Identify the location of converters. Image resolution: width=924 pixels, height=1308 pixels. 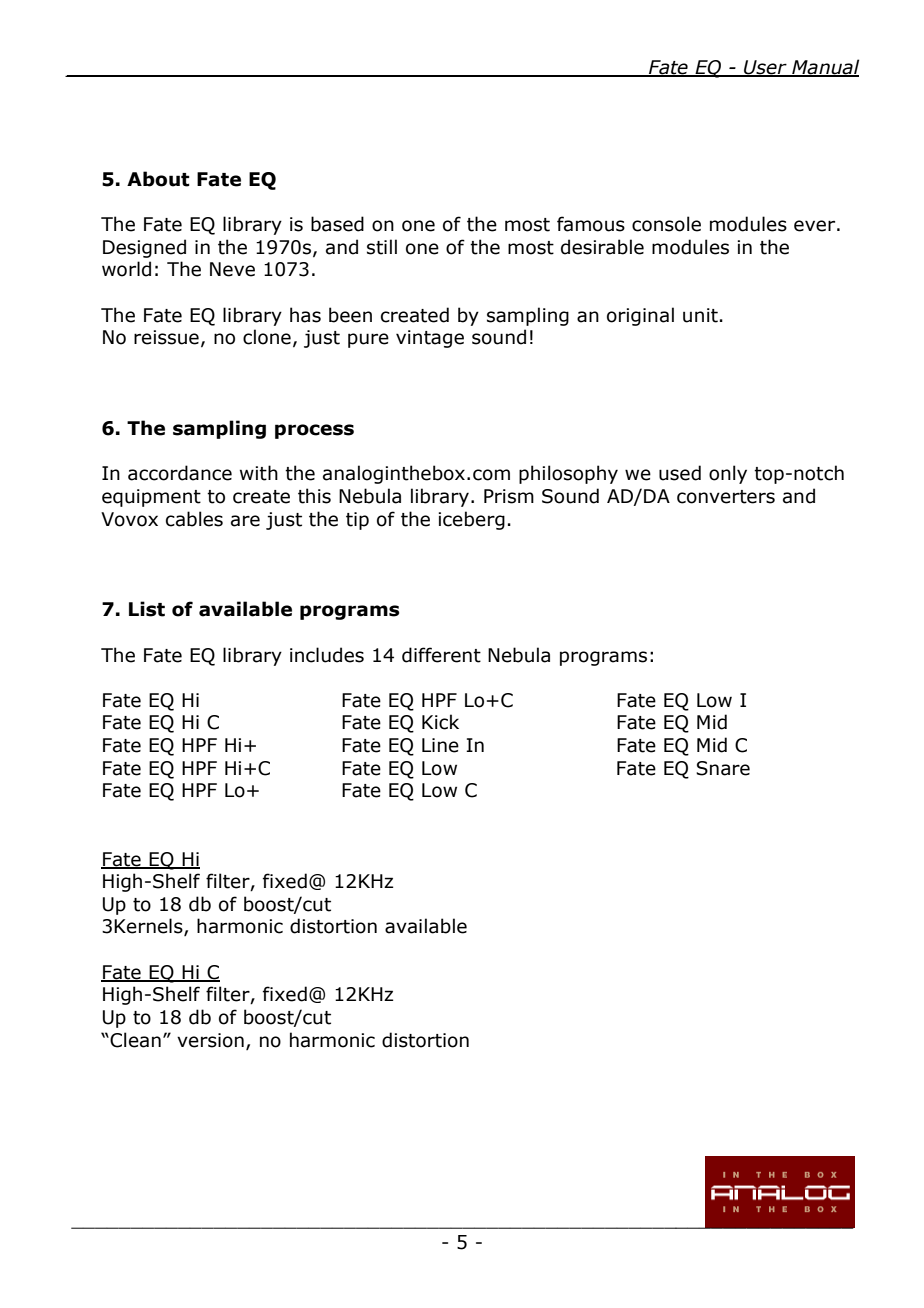
(726, 497).
